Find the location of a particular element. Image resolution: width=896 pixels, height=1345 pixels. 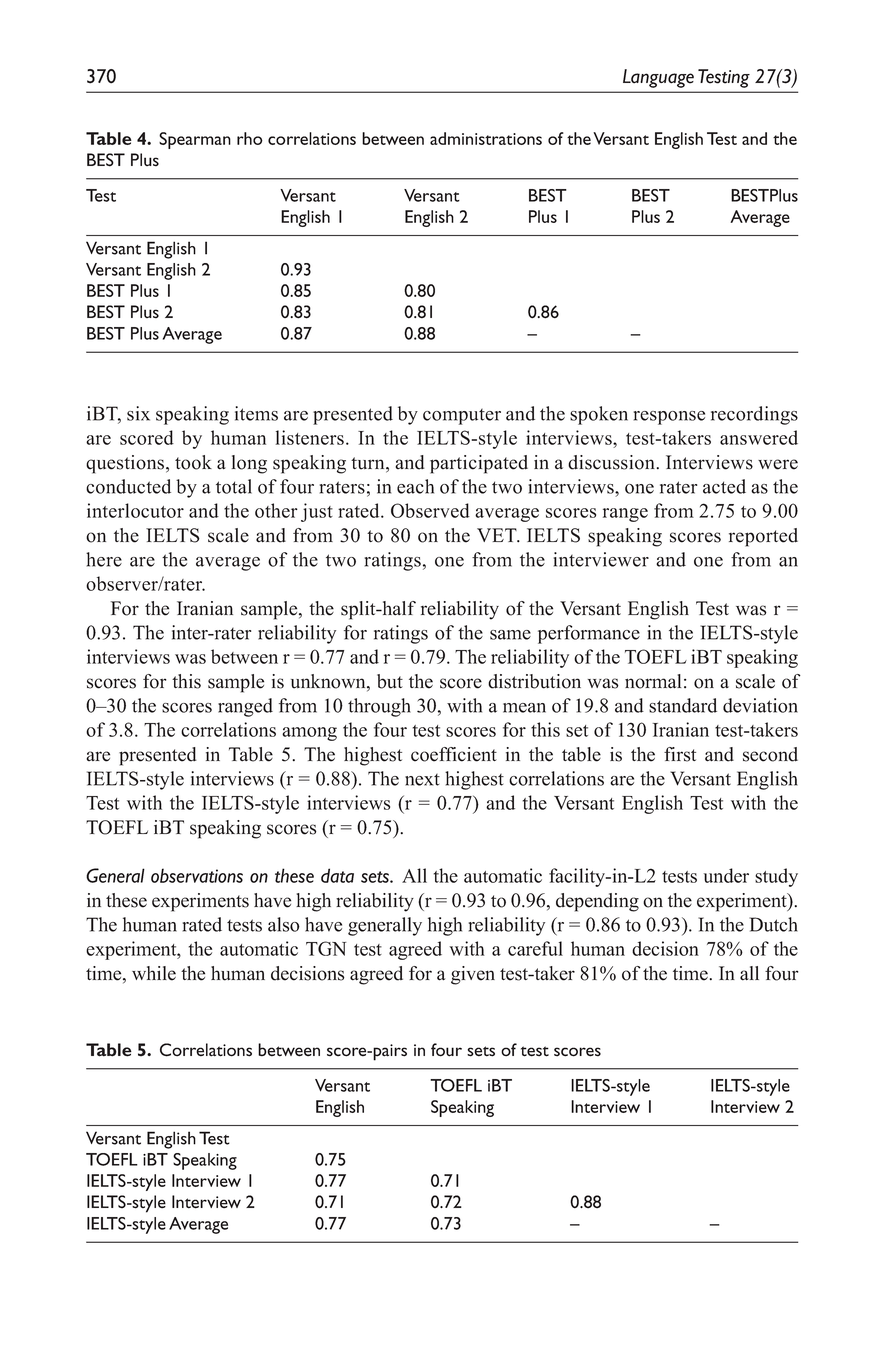

acted is located at coordinates (724, 486).
